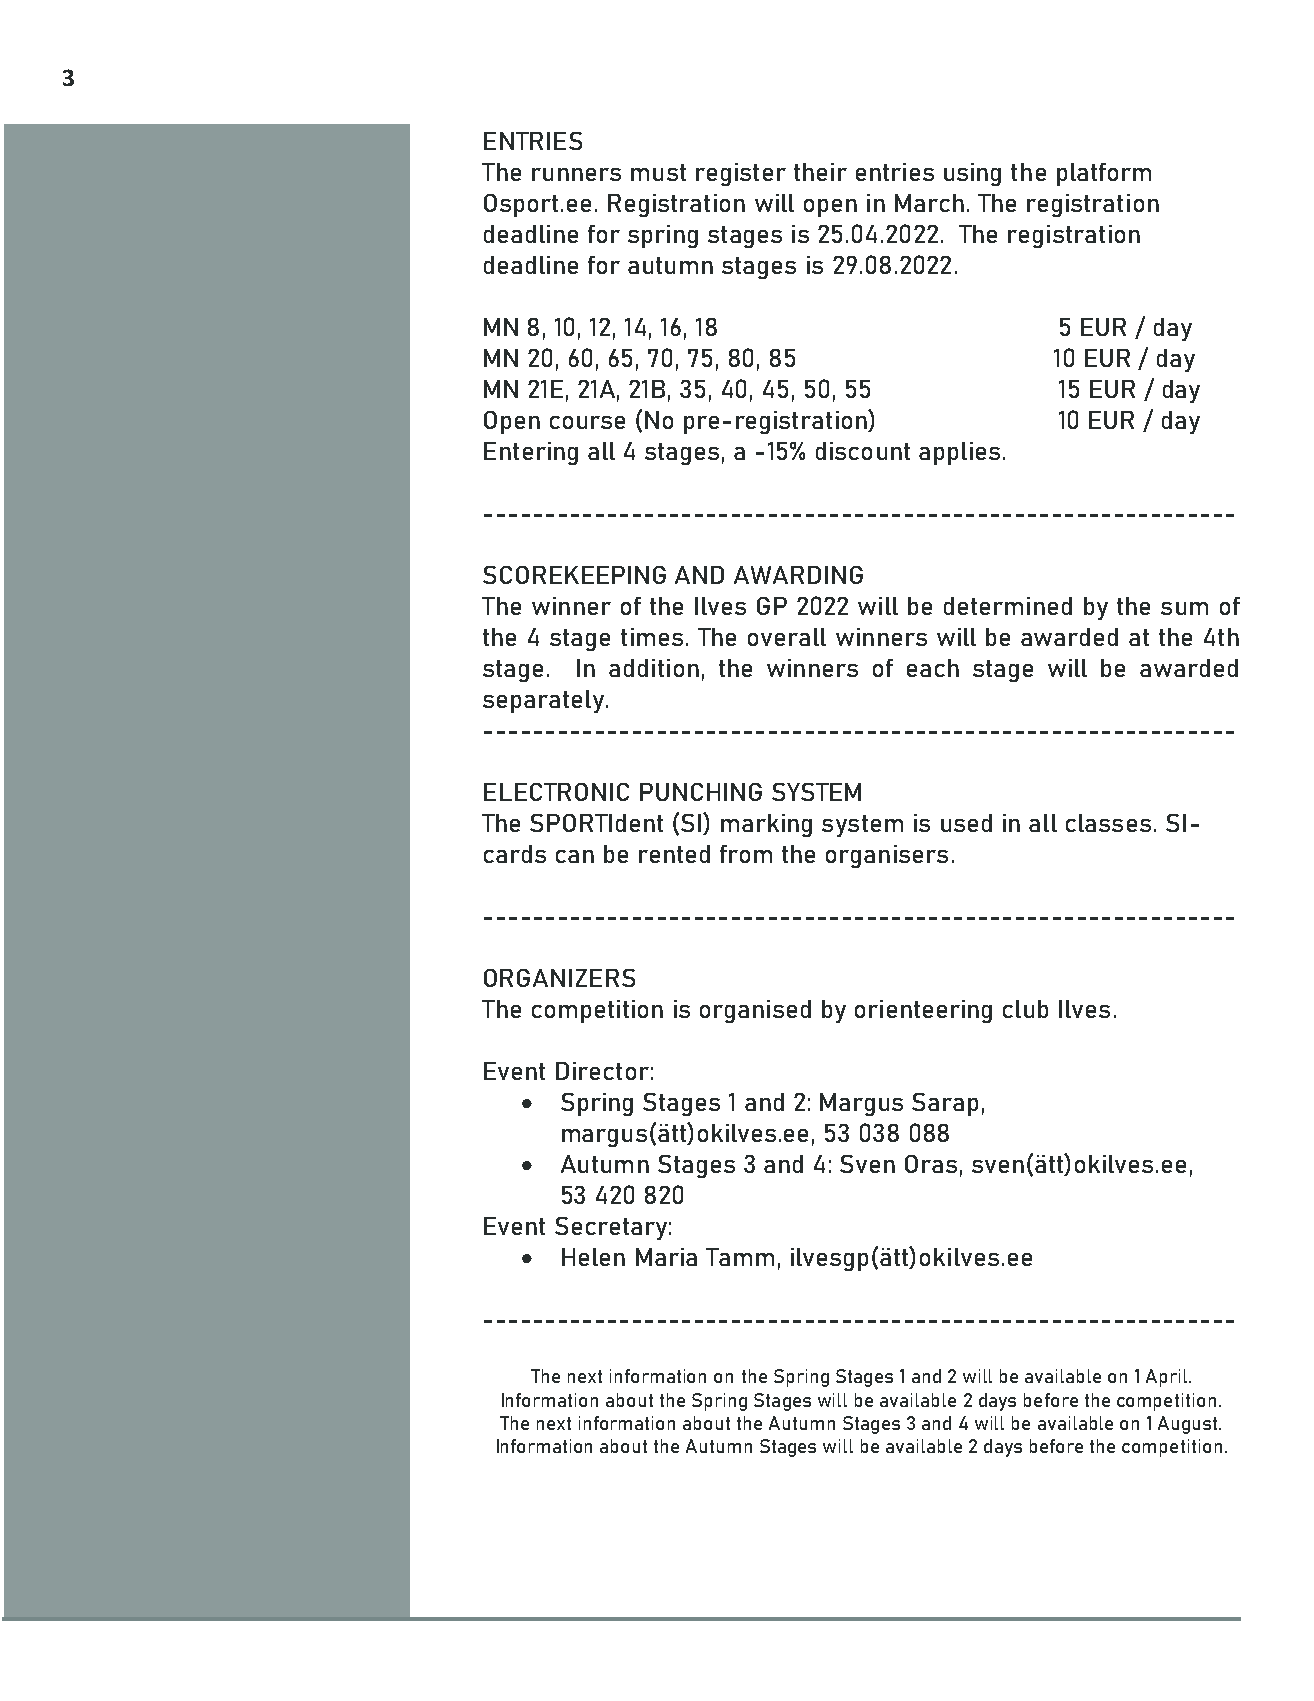 The image size is (1314, 1701). Describe the element at coordinates (887, 856) in the screenshot. I see `organisers` at that location.
